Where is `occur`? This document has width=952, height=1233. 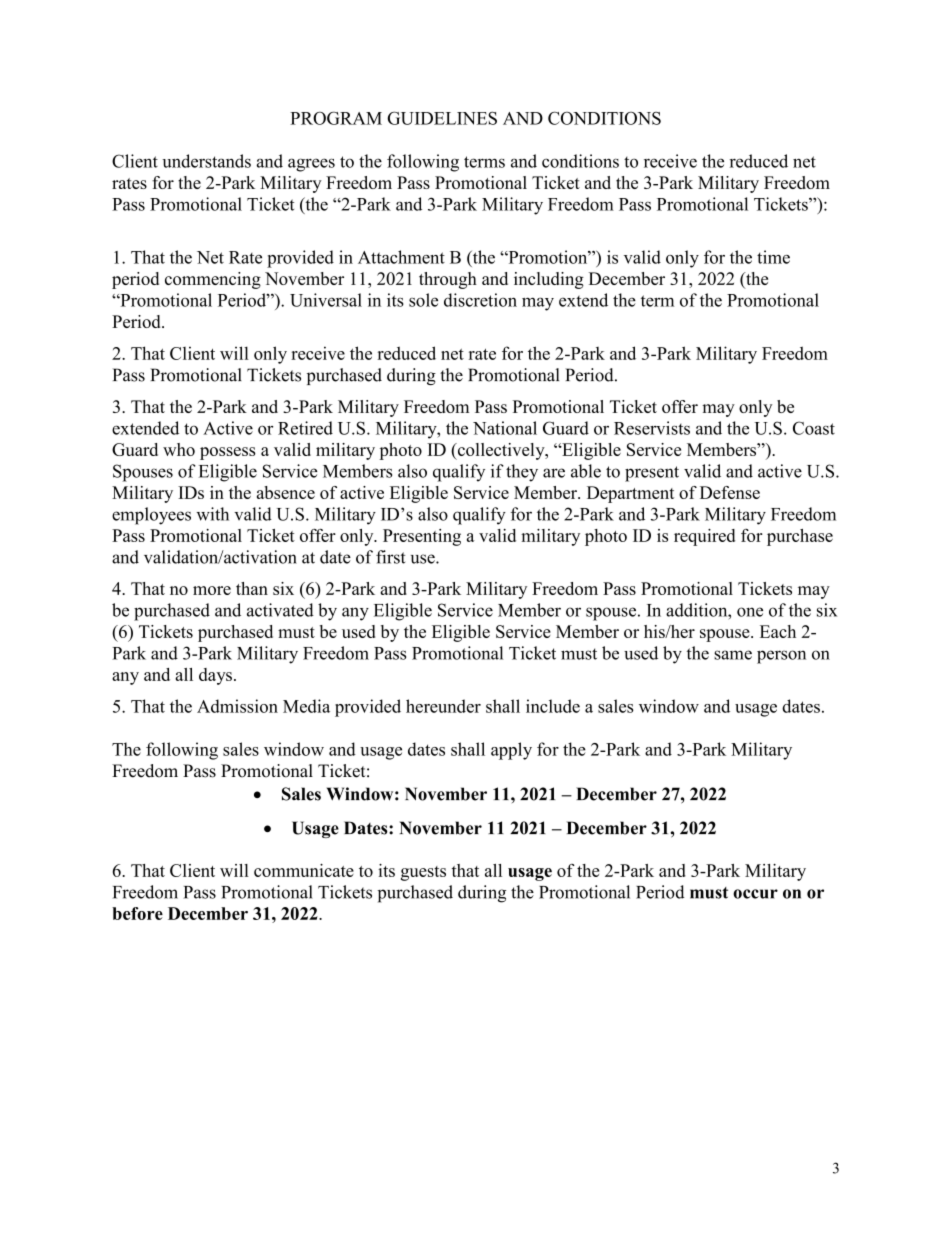 occur is located at coordinates (755, 894).
